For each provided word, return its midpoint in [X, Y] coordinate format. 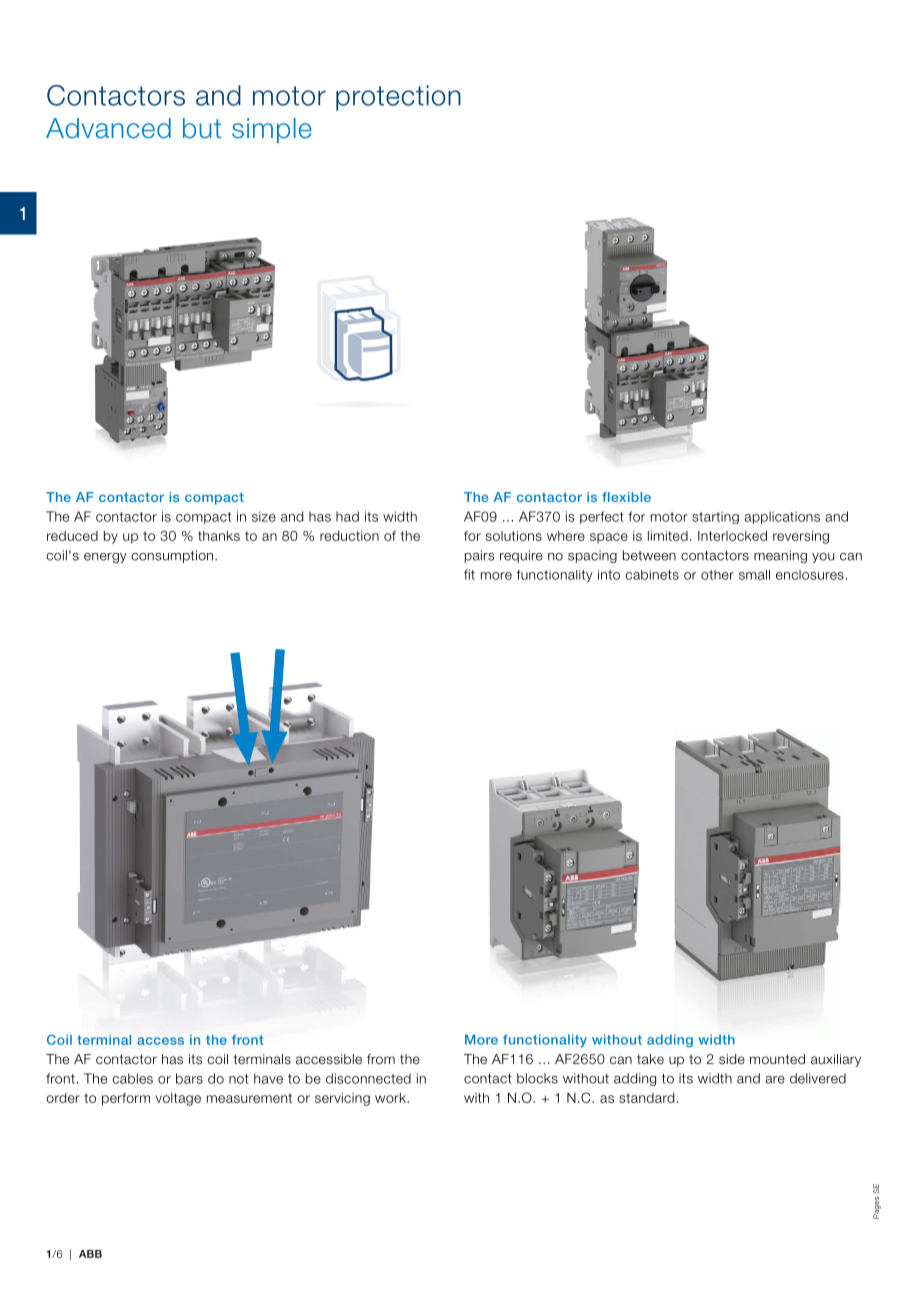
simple [272, 131]
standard [646, 1098]
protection [398, 98]
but [202, 128]
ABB [90, 1254]
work [391, 1098]
